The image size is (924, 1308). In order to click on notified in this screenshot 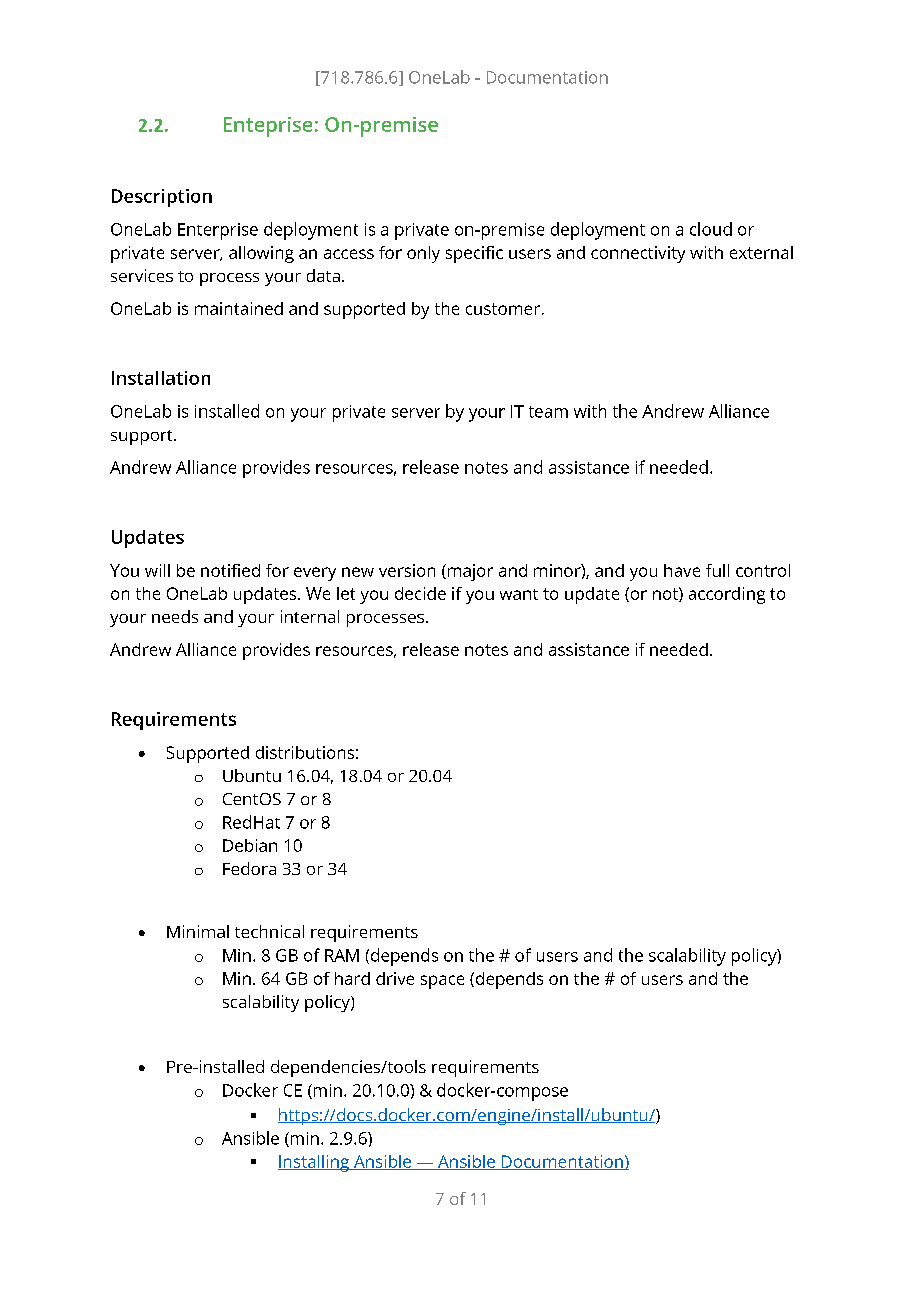, I will do `click(230, 570)`.
